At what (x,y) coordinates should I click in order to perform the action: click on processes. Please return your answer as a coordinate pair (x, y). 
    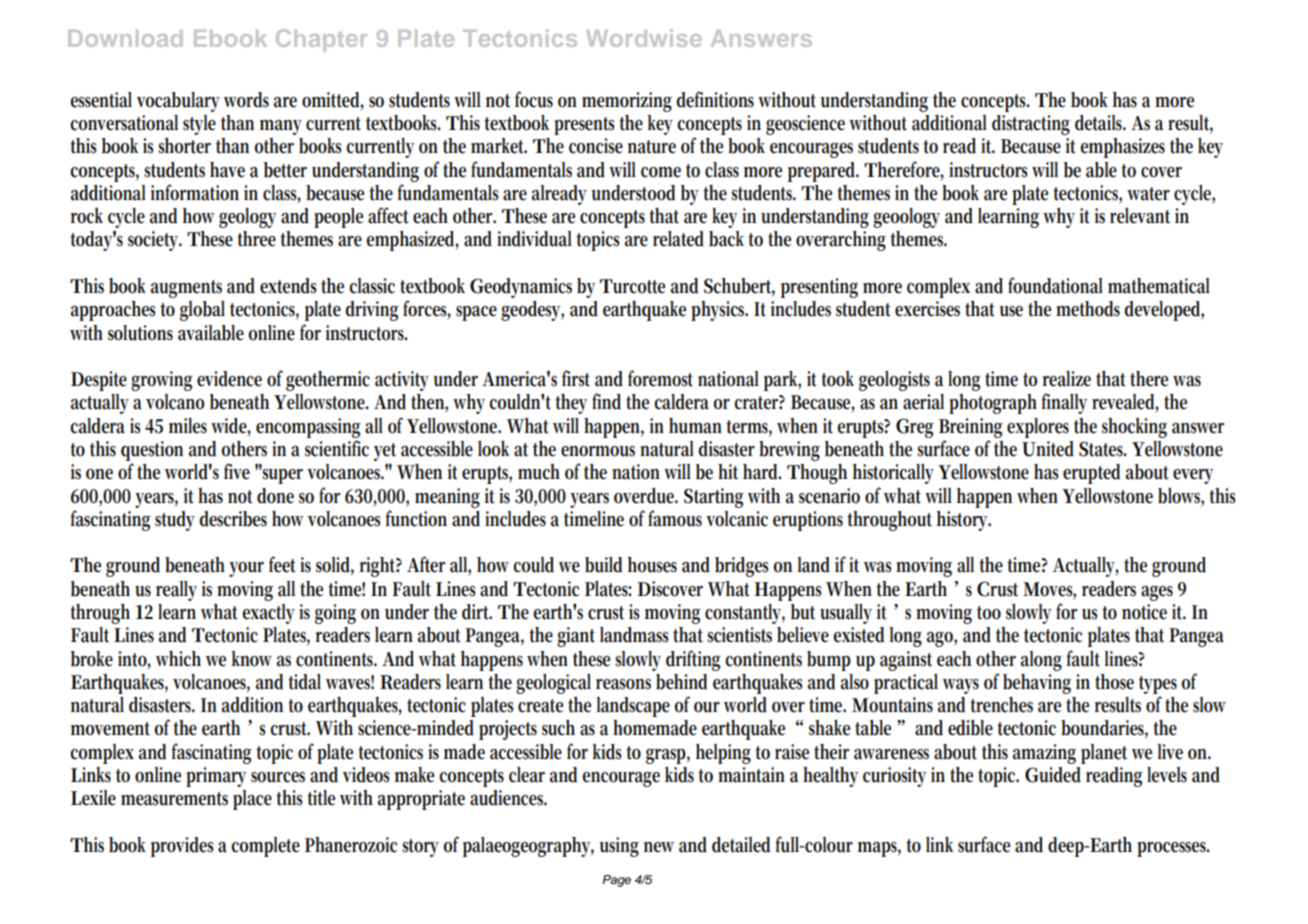
    Looking at the image, I should click on (1173, 849).
